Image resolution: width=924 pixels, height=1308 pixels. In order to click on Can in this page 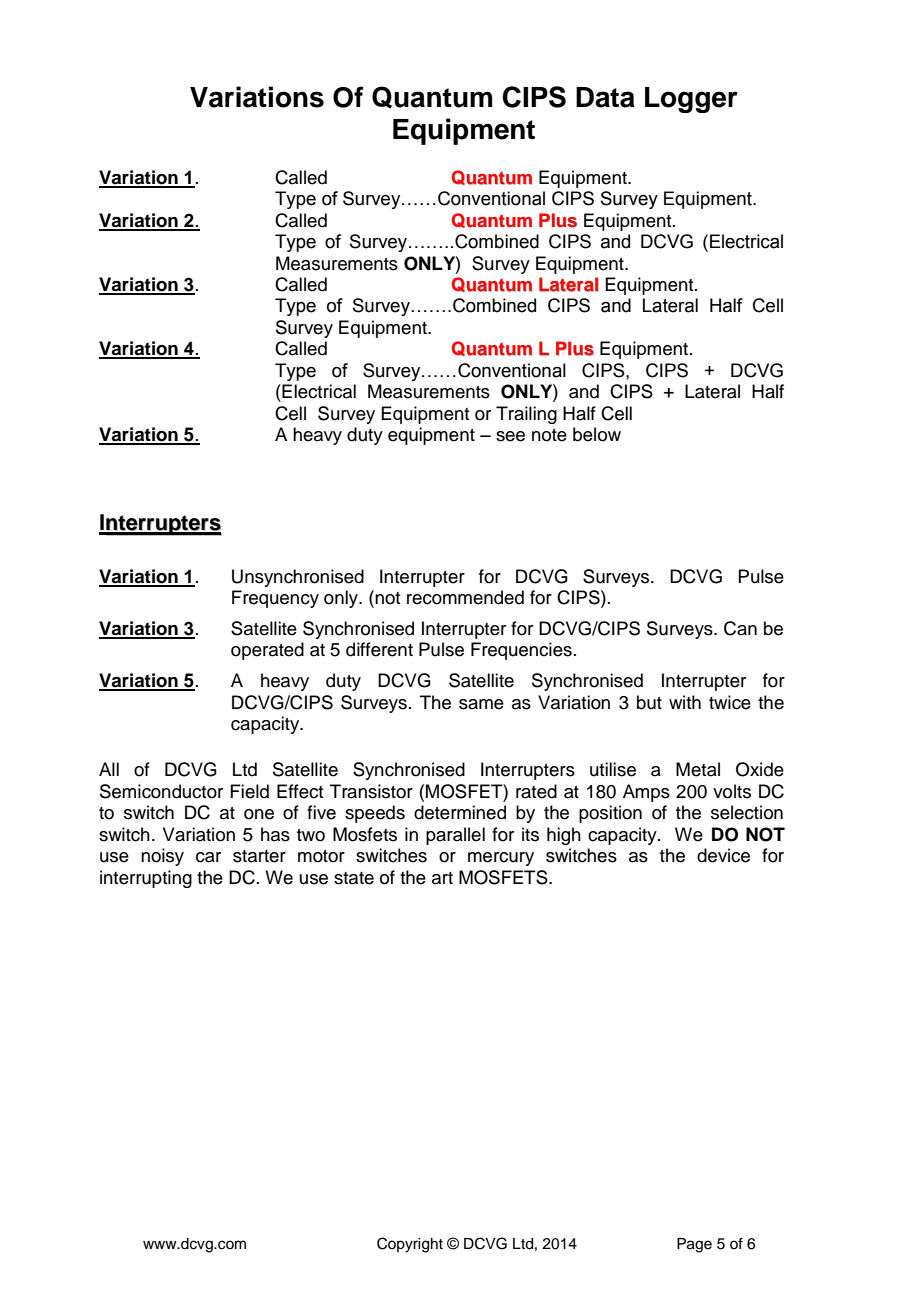, I will do `click(740, 628)`.
